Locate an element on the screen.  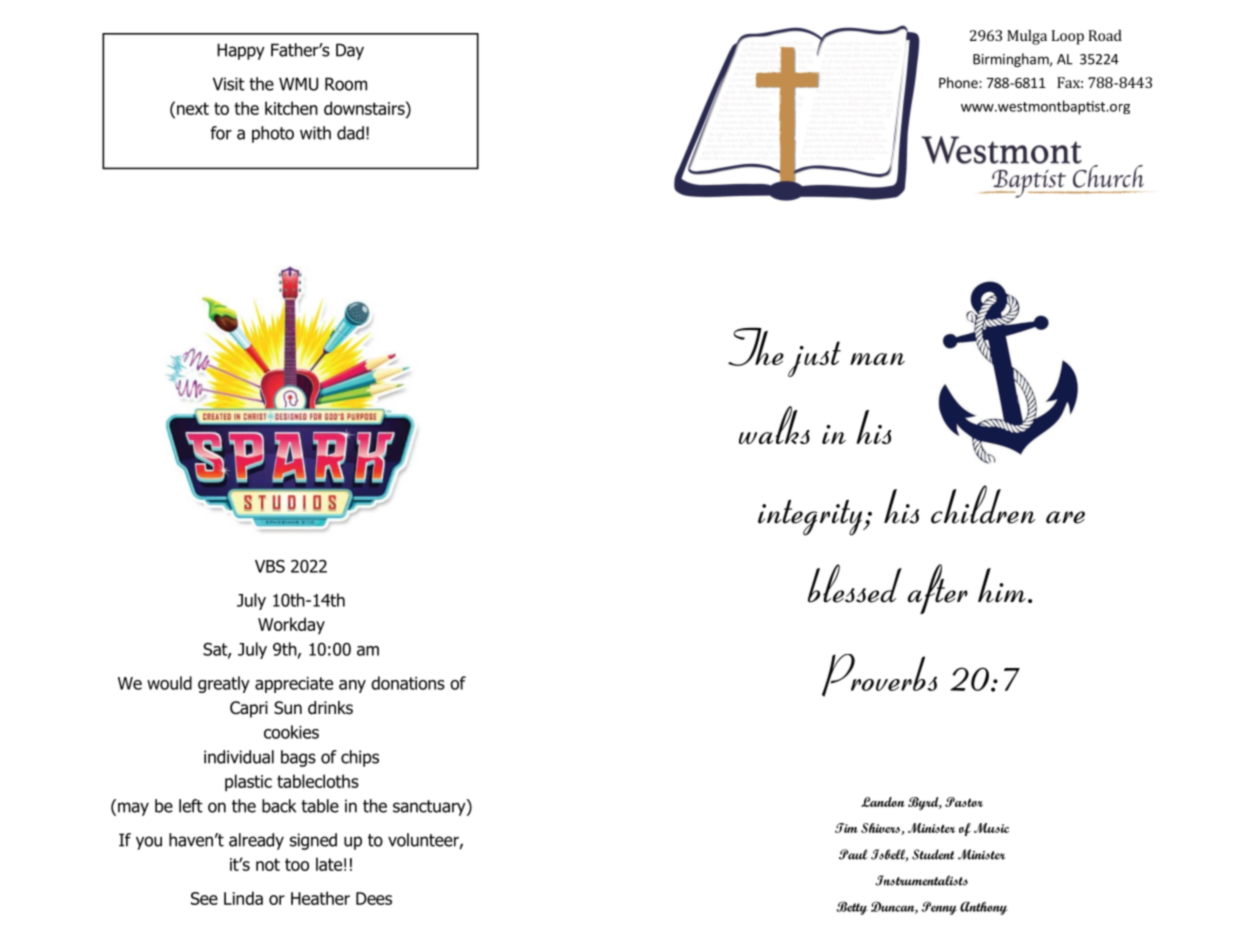
children is located at coordinates (983, 504).
